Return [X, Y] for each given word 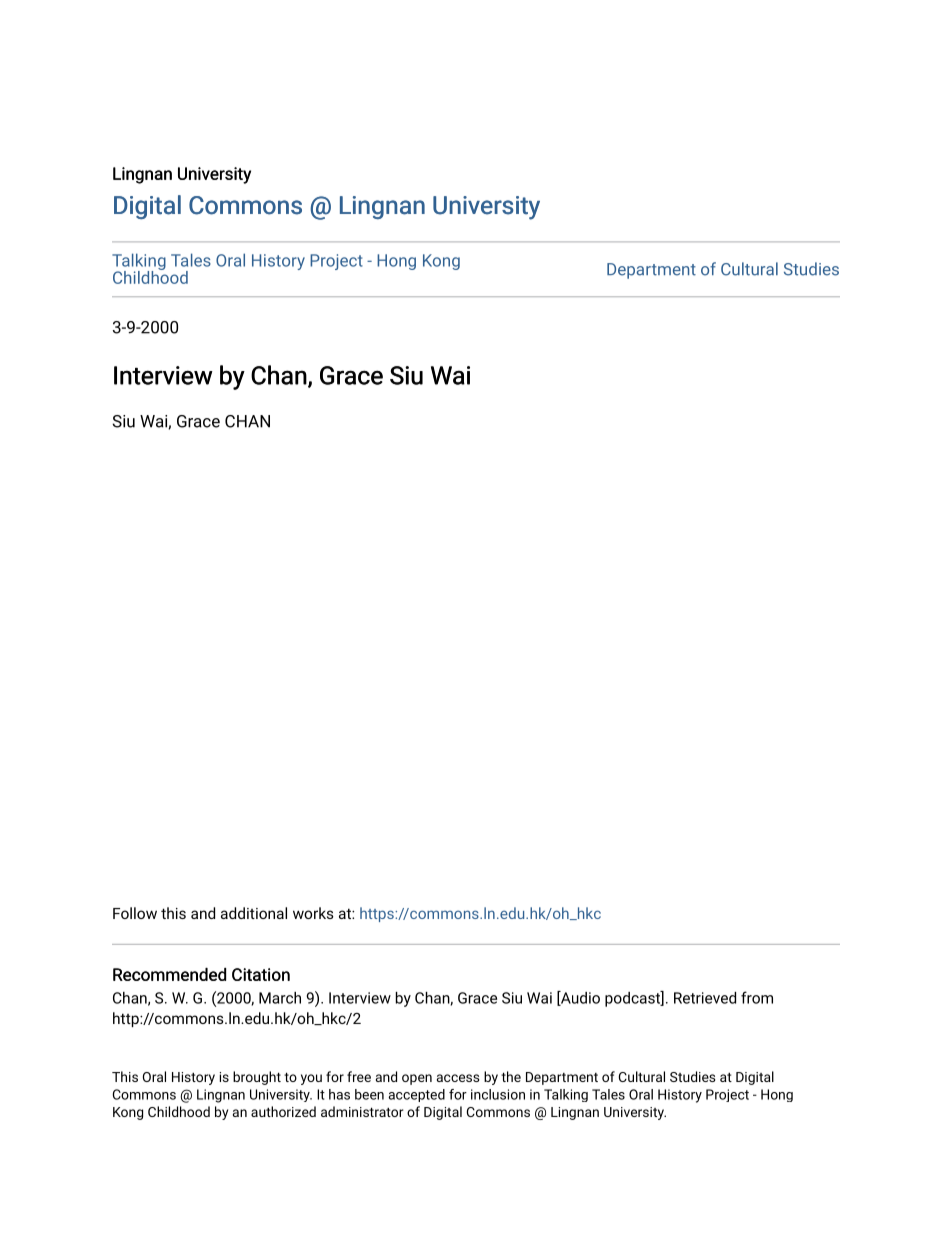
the [511, 1076]
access [458, 1078]
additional [254, 913]
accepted [416, 1095]
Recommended [169, 974]
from [757, 997]
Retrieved [705, 998]
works [313, 913]
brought [257, 1078]
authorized [283, 1111]
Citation [261, 974]
